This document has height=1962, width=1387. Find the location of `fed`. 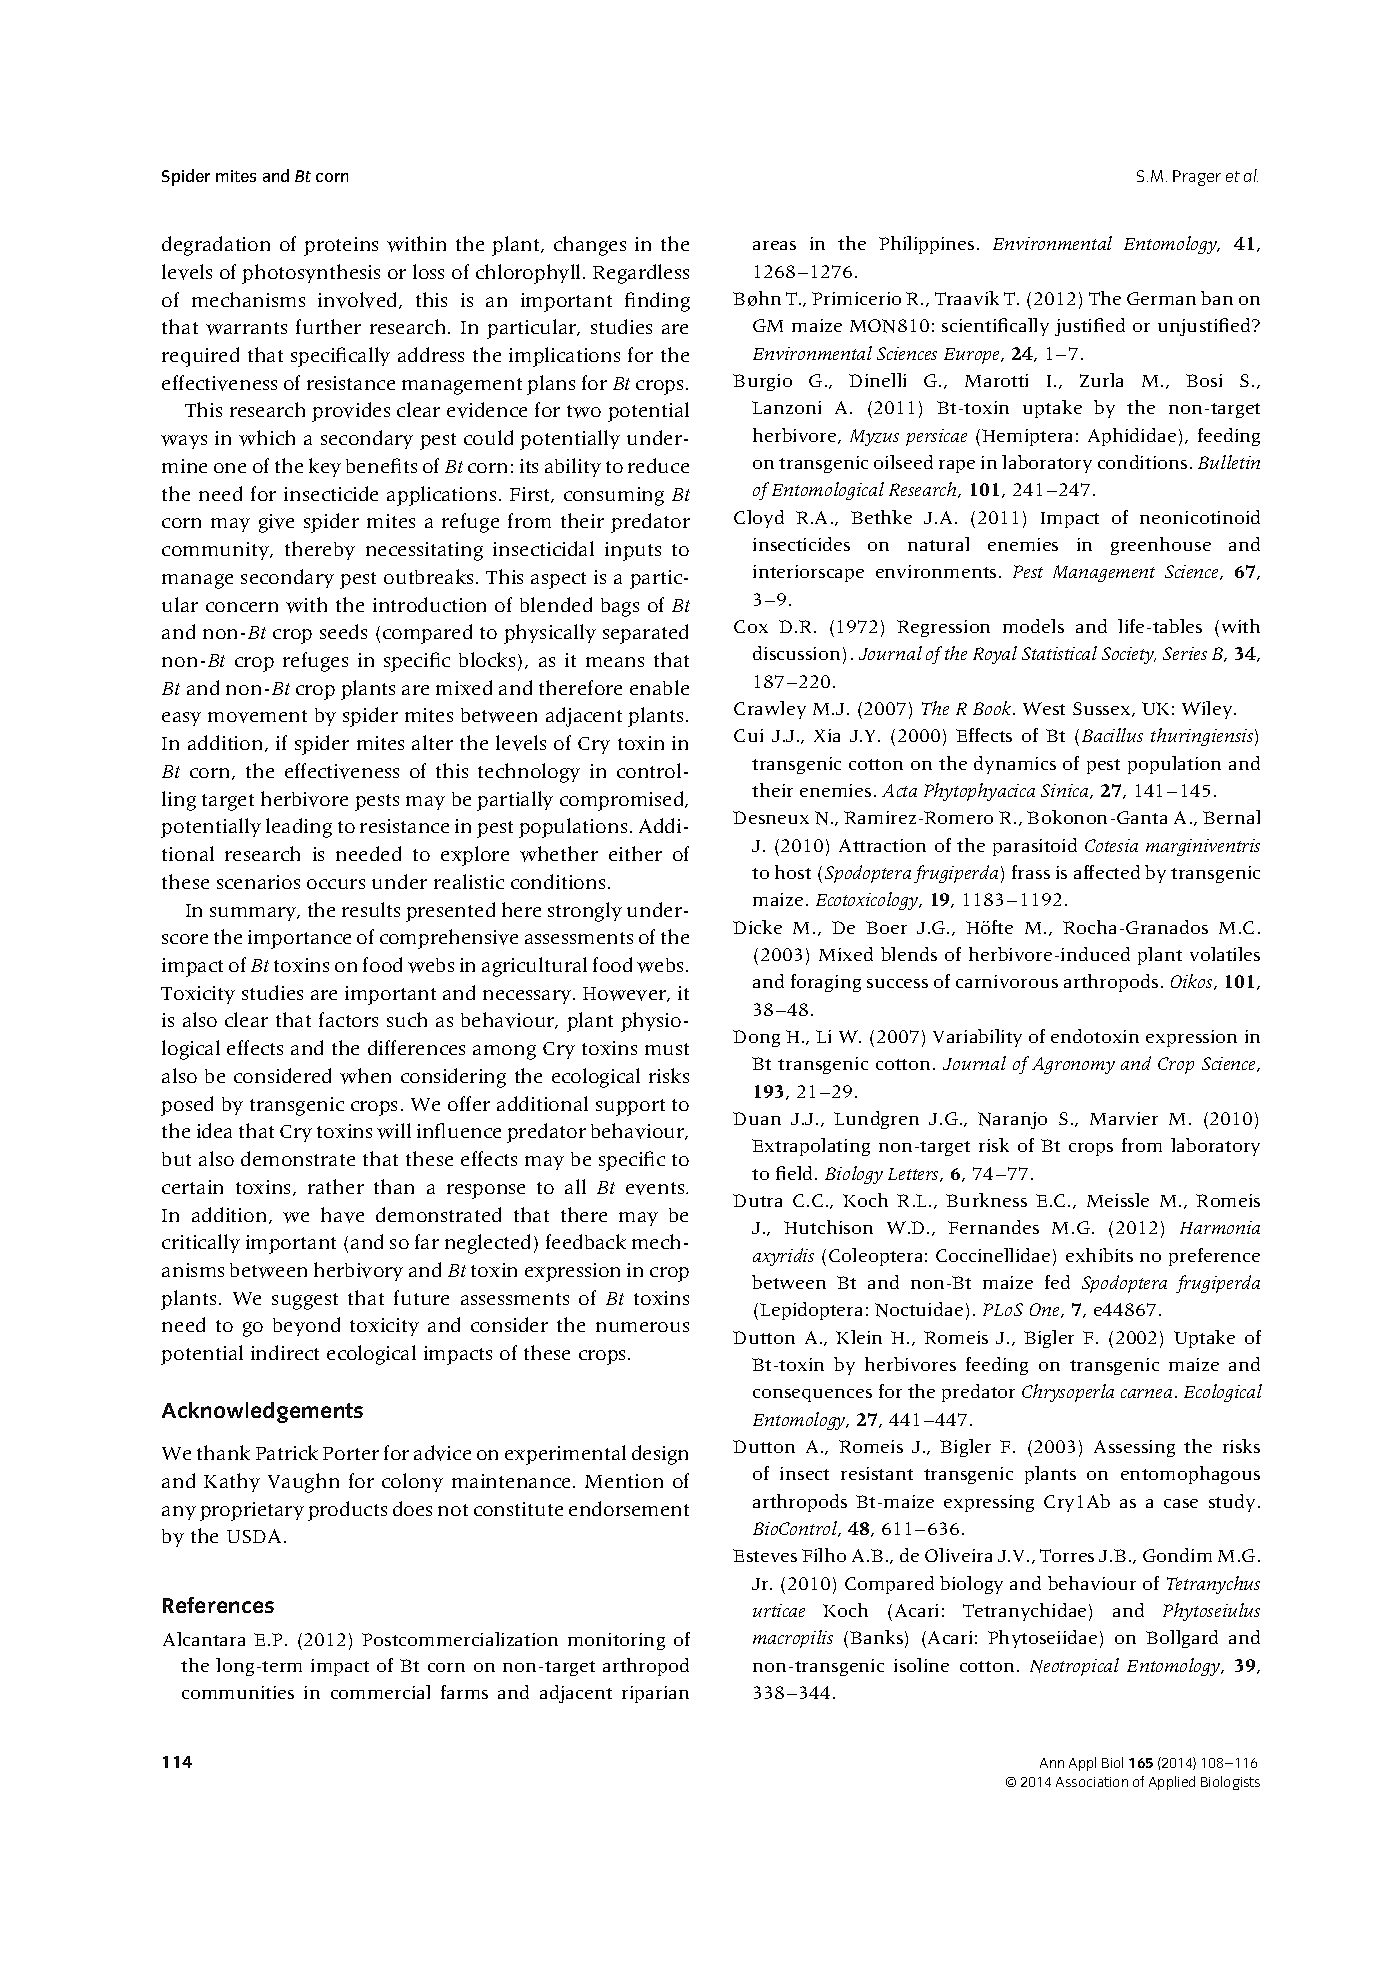

fed is located at coordinates (1057, 1282).
